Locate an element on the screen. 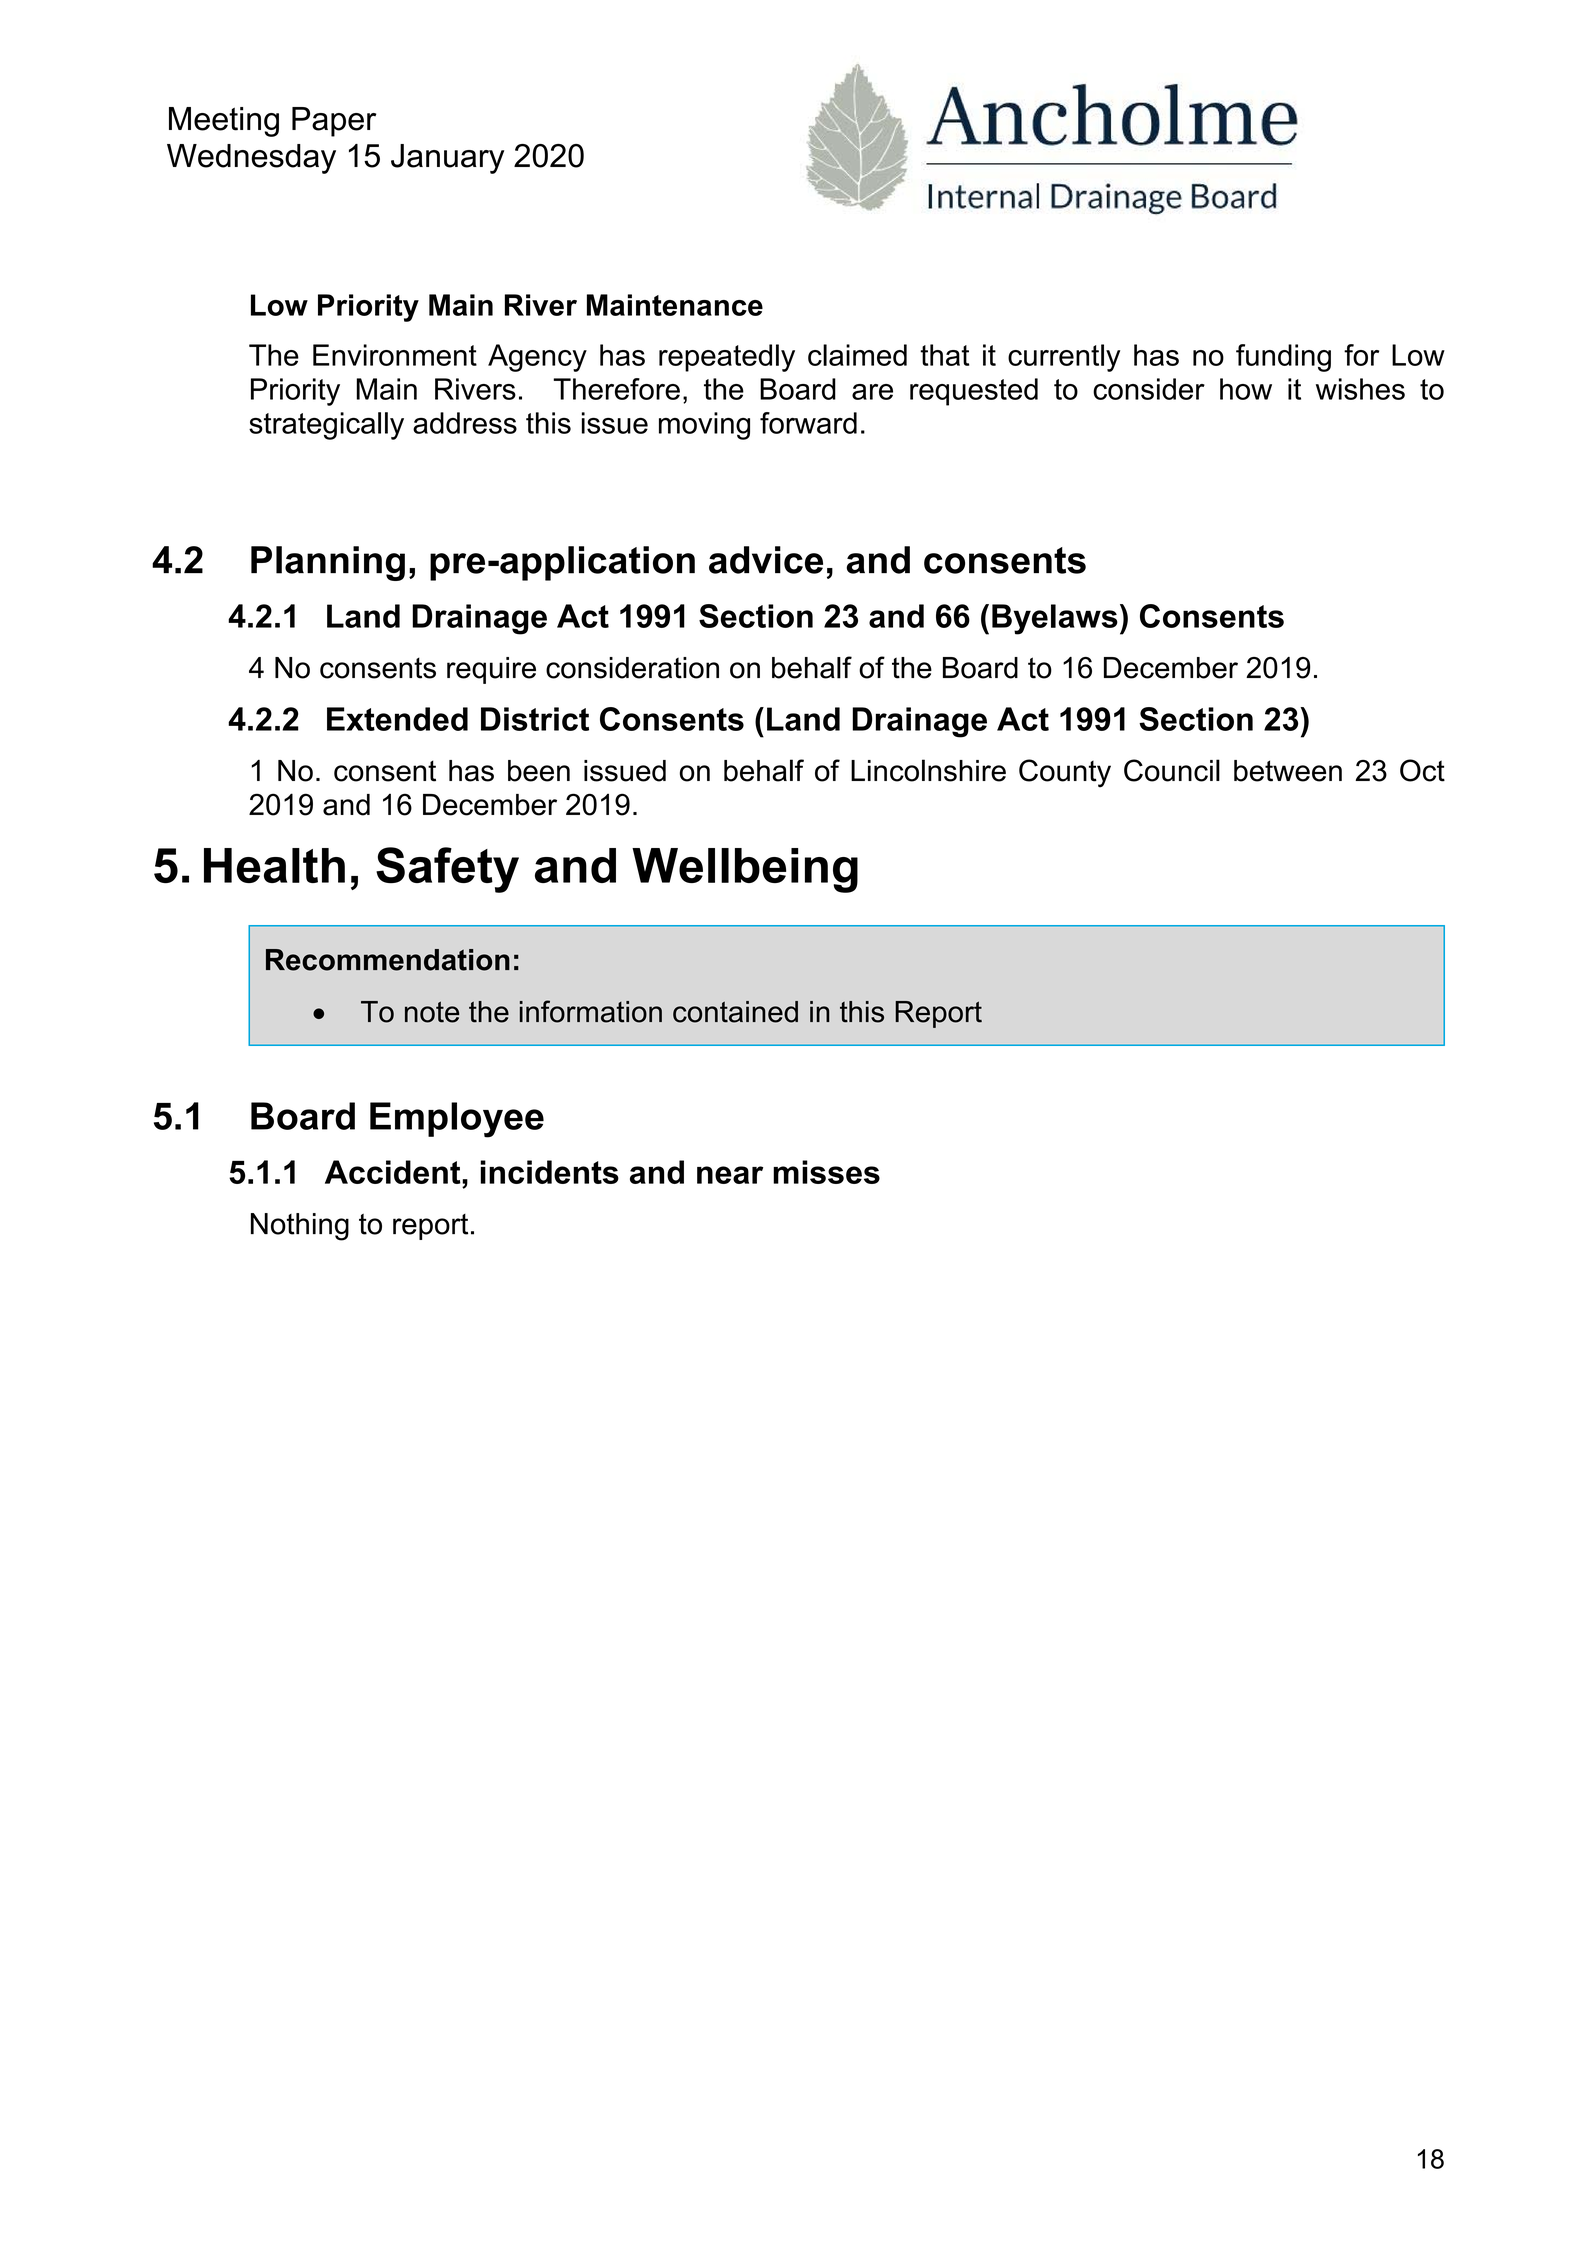 This screenshot has height=2258, width=1596. Accident is located at coordinates (394, 1172).
